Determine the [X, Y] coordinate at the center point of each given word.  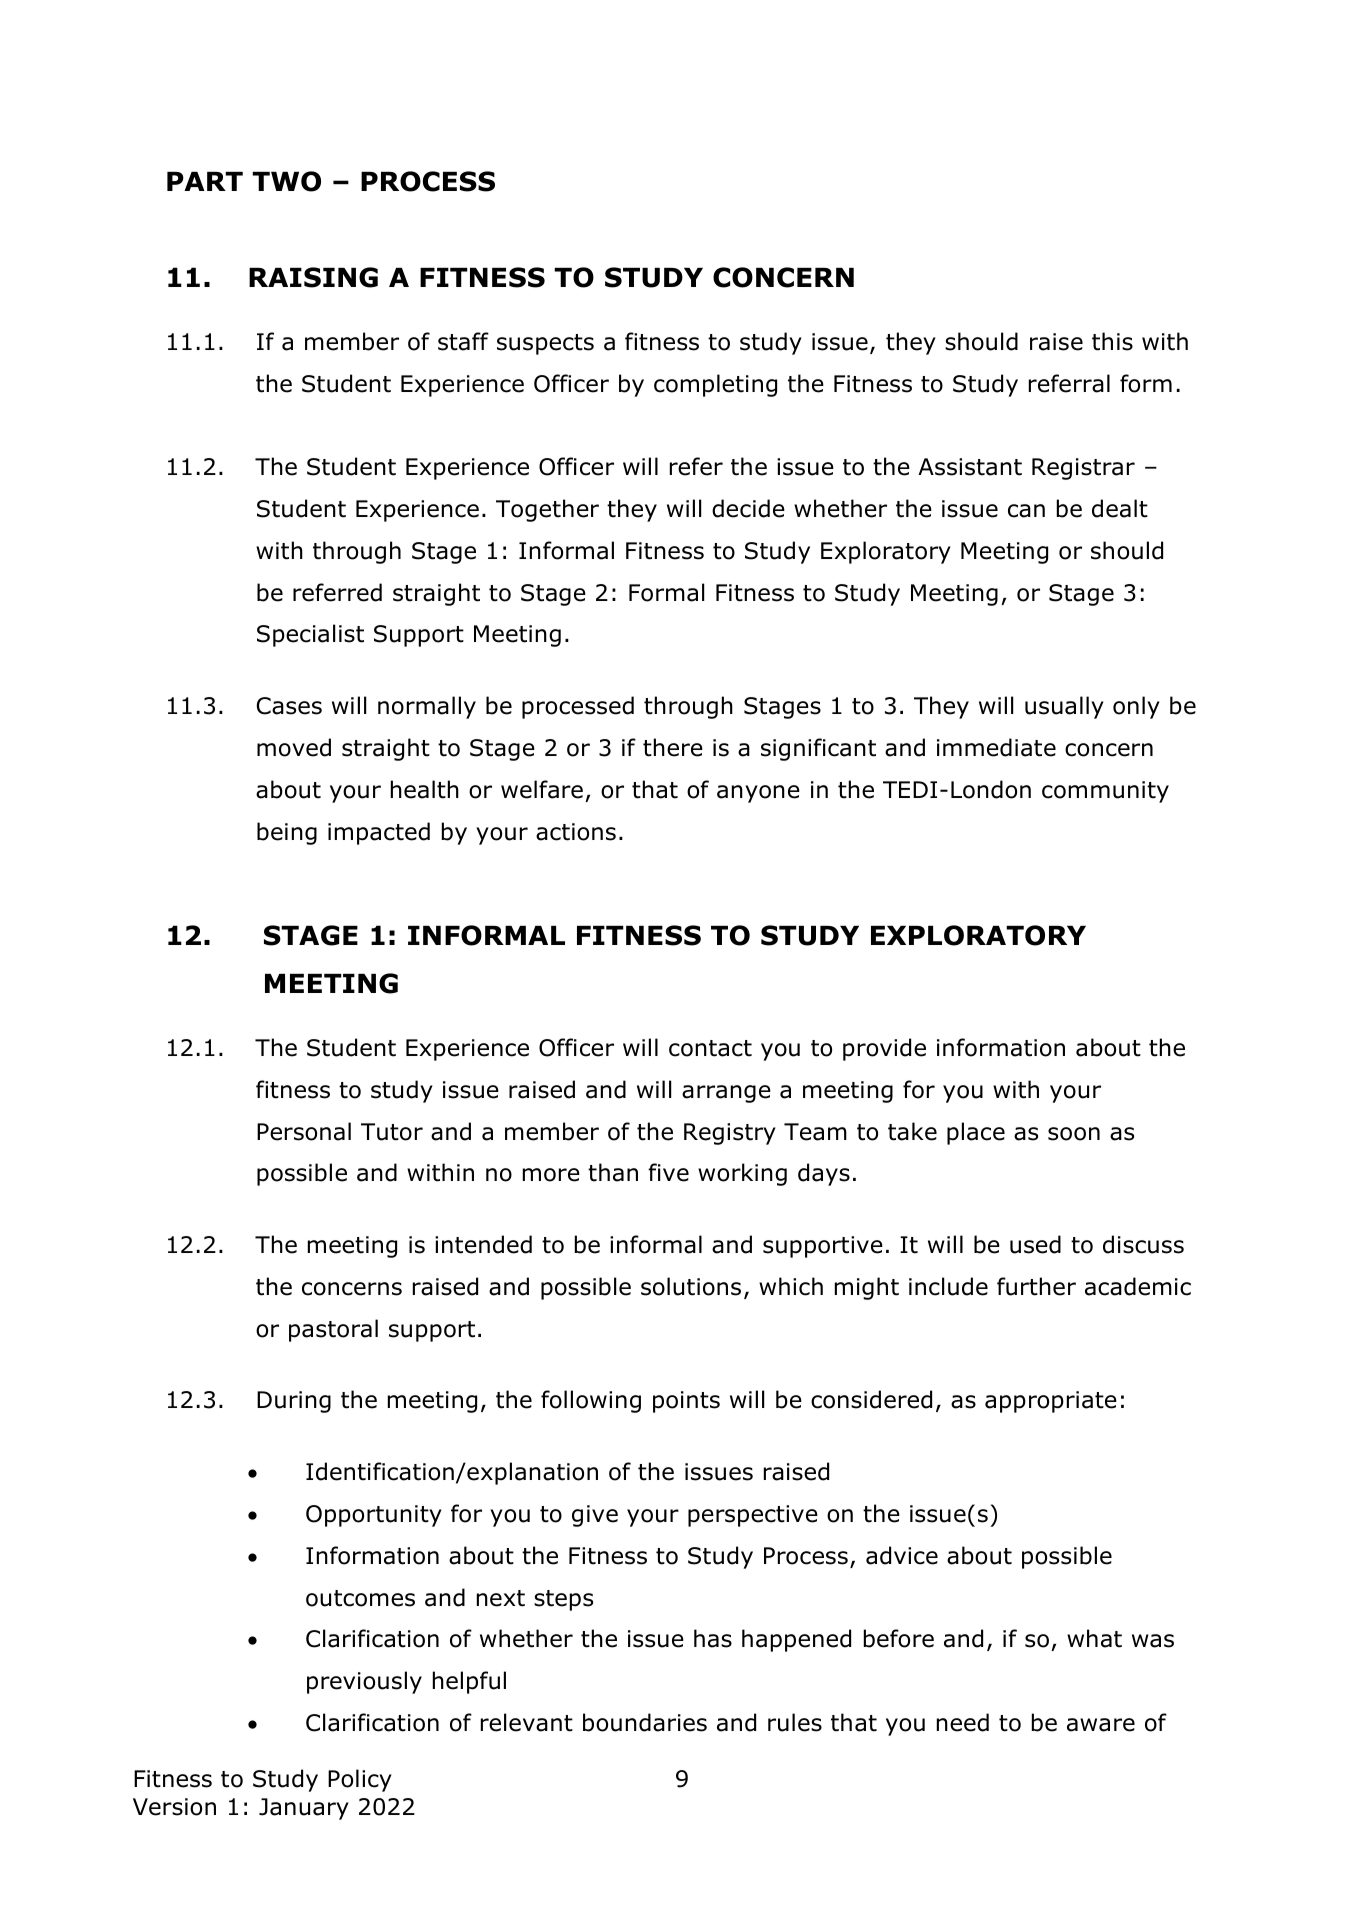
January [304, 1809]
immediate [996, 747]
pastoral [333, 1330]
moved [294, 747]
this [1112, 341]
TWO [286, 181]
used [1035, 1244]
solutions [691, 1286]
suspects [545, 344]
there [673, 747]
